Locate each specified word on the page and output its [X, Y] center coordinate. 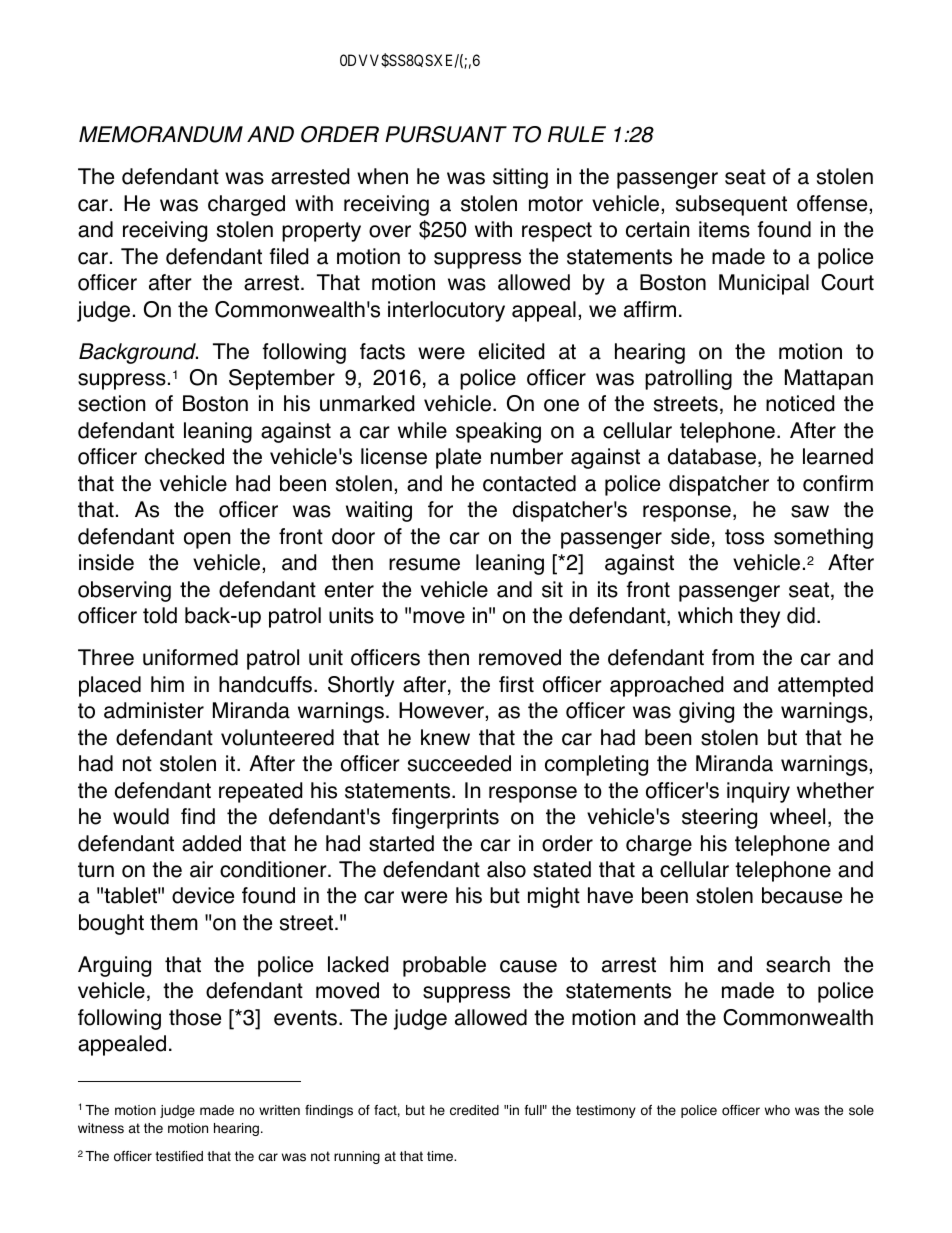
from [733, 657]
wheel [797, 816]
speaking [498, 432]
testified [179, 1156]
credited [474, 1110]
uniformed [190, 657]
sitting [520, 178]
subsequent [731, 205]
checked [184, 456]
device [203, 895]
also [506, 869]
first [516, 684]
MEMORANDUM [161, 134]
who [777, 1110]
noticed [800, 403]
